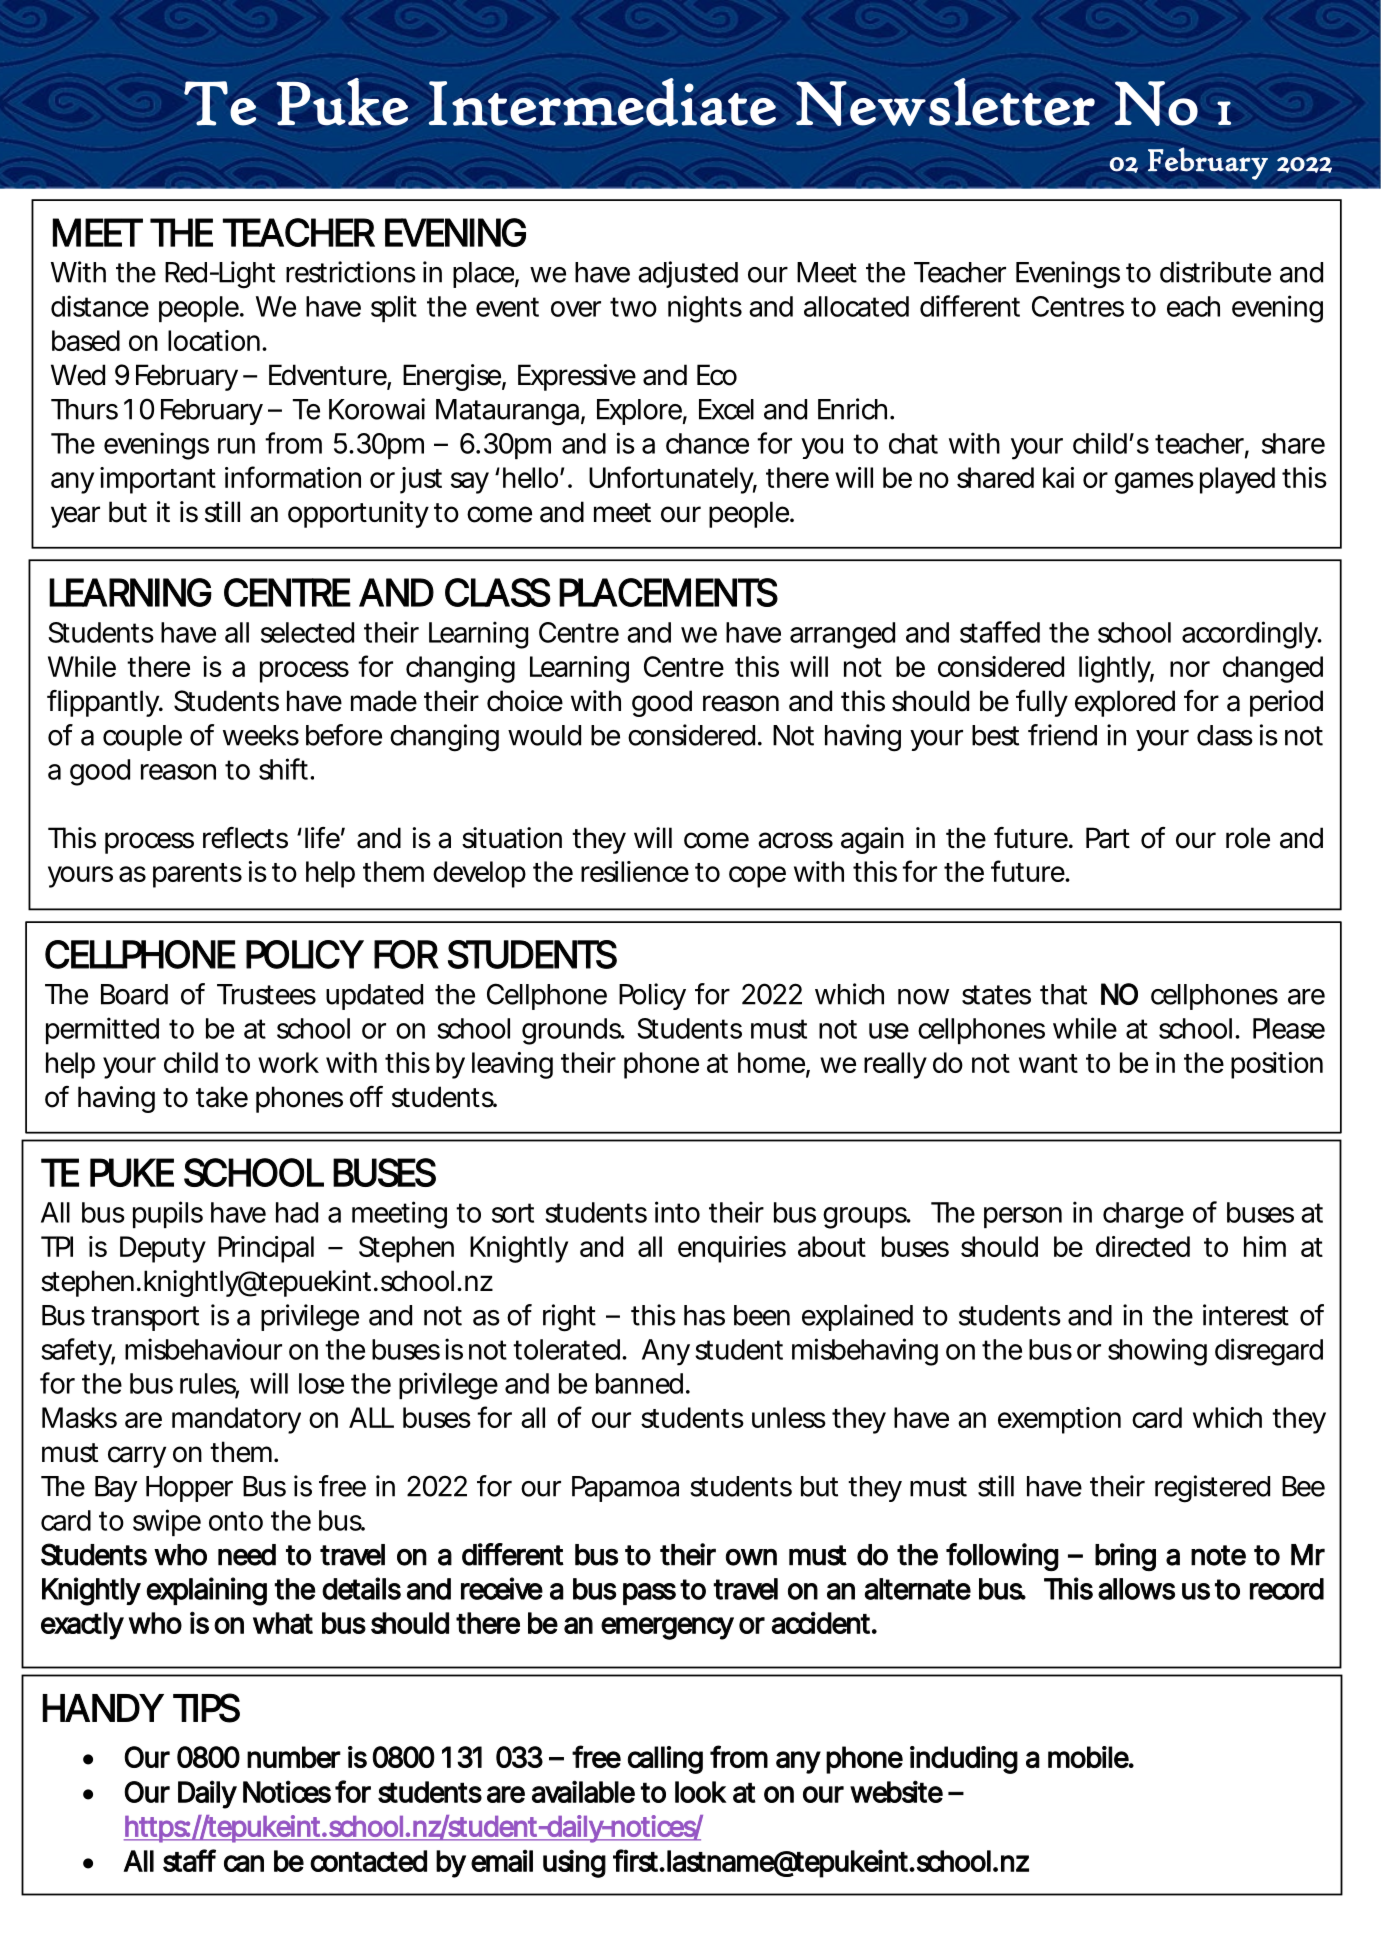 This screenshot has width=1381, height=1953. What do you see at coordinates (701, 1792) in the screenshot?
I see `look` at bounding box center [701, 1792].
